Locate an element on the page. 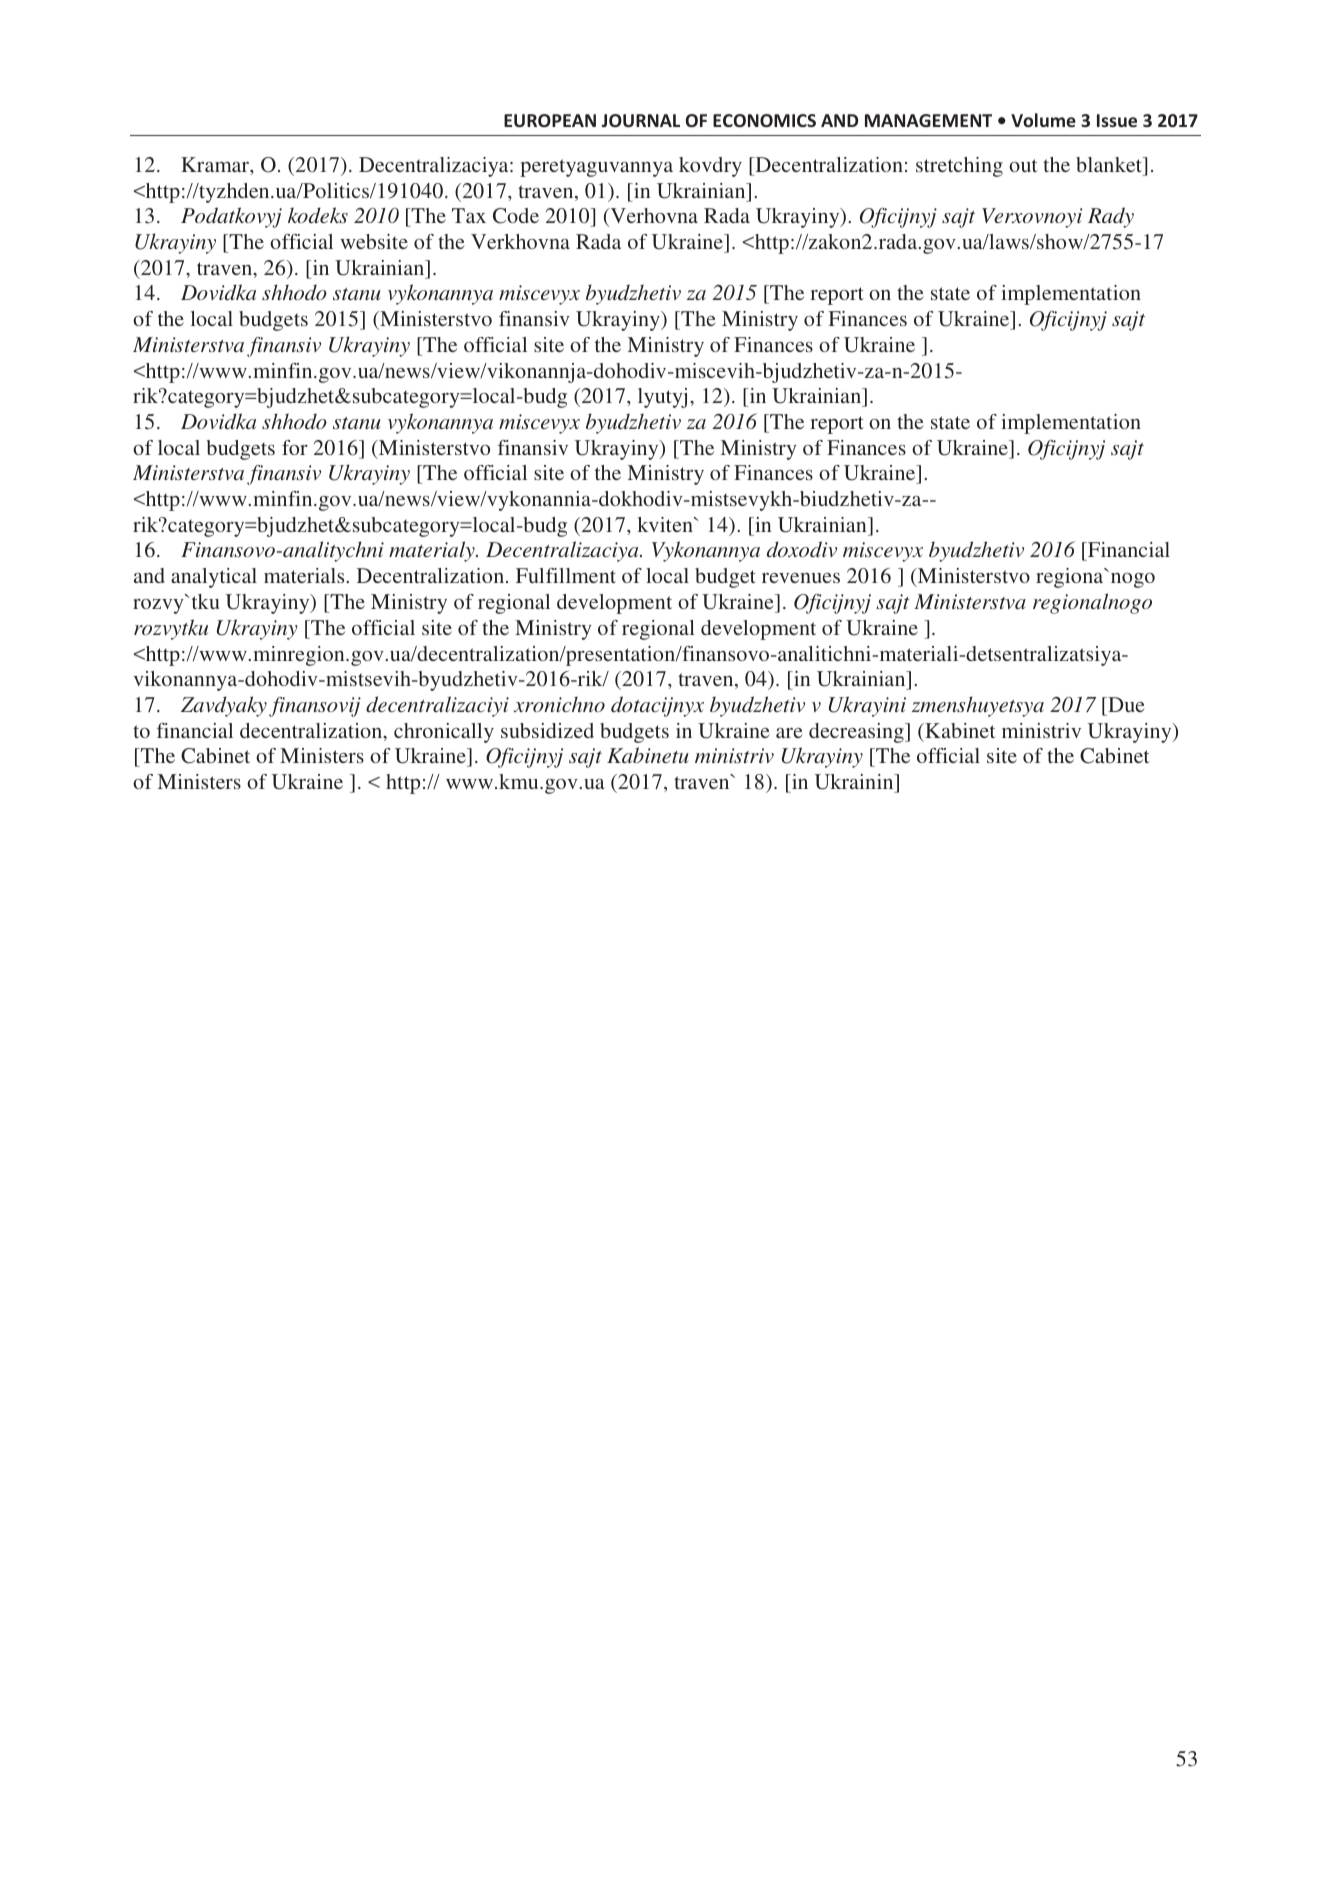 The width and height of the image is (1331, 1883). Code is located at coordinates (516, 216).
